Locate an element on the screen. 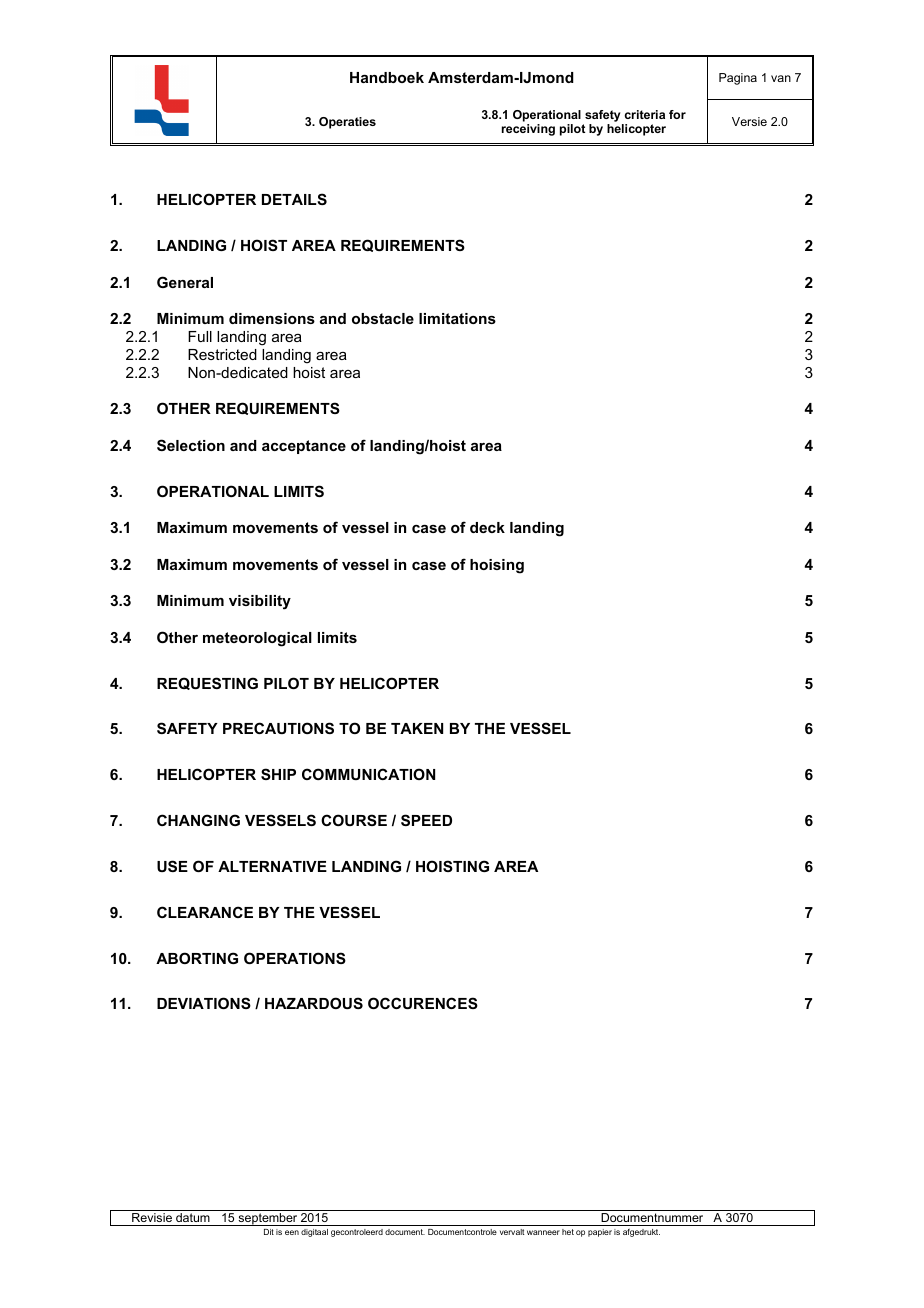 Image resolution: width=924 pixels, height=1308 pixels. OCCURENCES is located at coordinates (423, 1003).
